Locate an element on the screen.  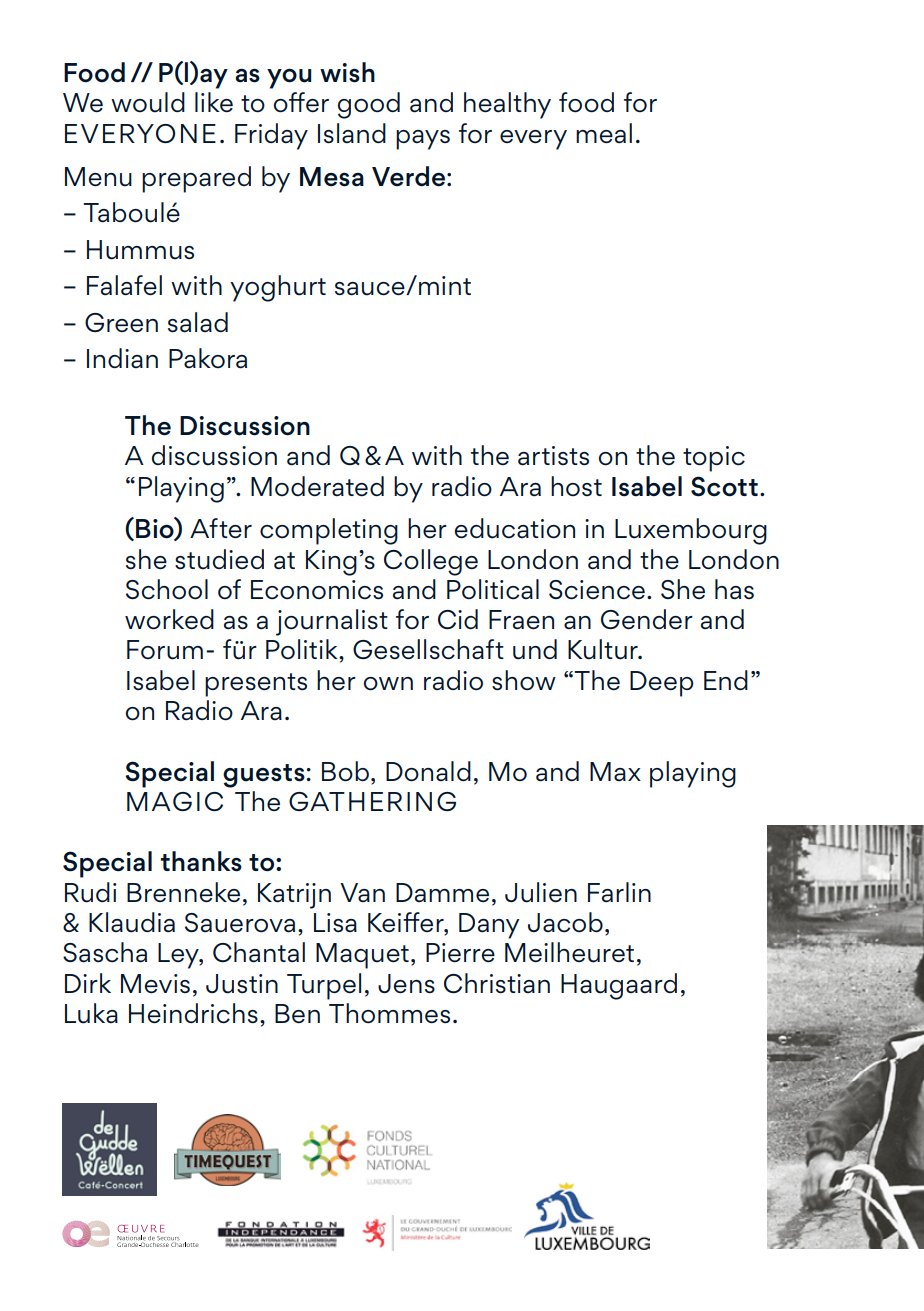
studied is located at coordinates (219, 559).
